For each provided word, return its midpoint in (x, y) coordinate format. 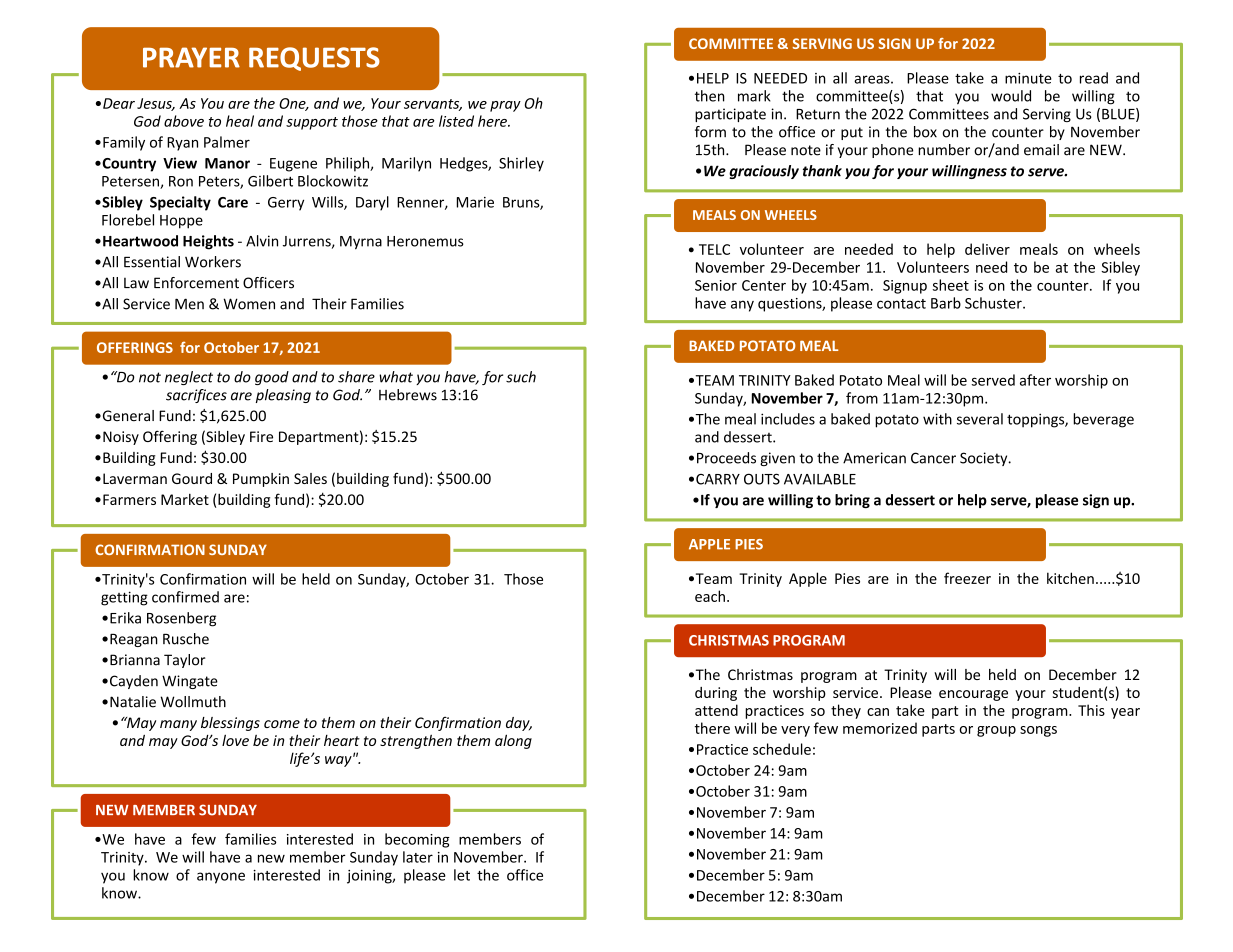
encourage (973, 695)
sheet (950, 285)
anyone (221, 878)
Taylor (185, 661)
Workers (213, 262)
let (462, 875)
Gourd (192, 478)
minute (1028, 78)
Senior (716, 285)
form (710, 132)
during (716, 694)
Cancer (933, 458)
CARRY (718, 479)
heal (240, 121)
